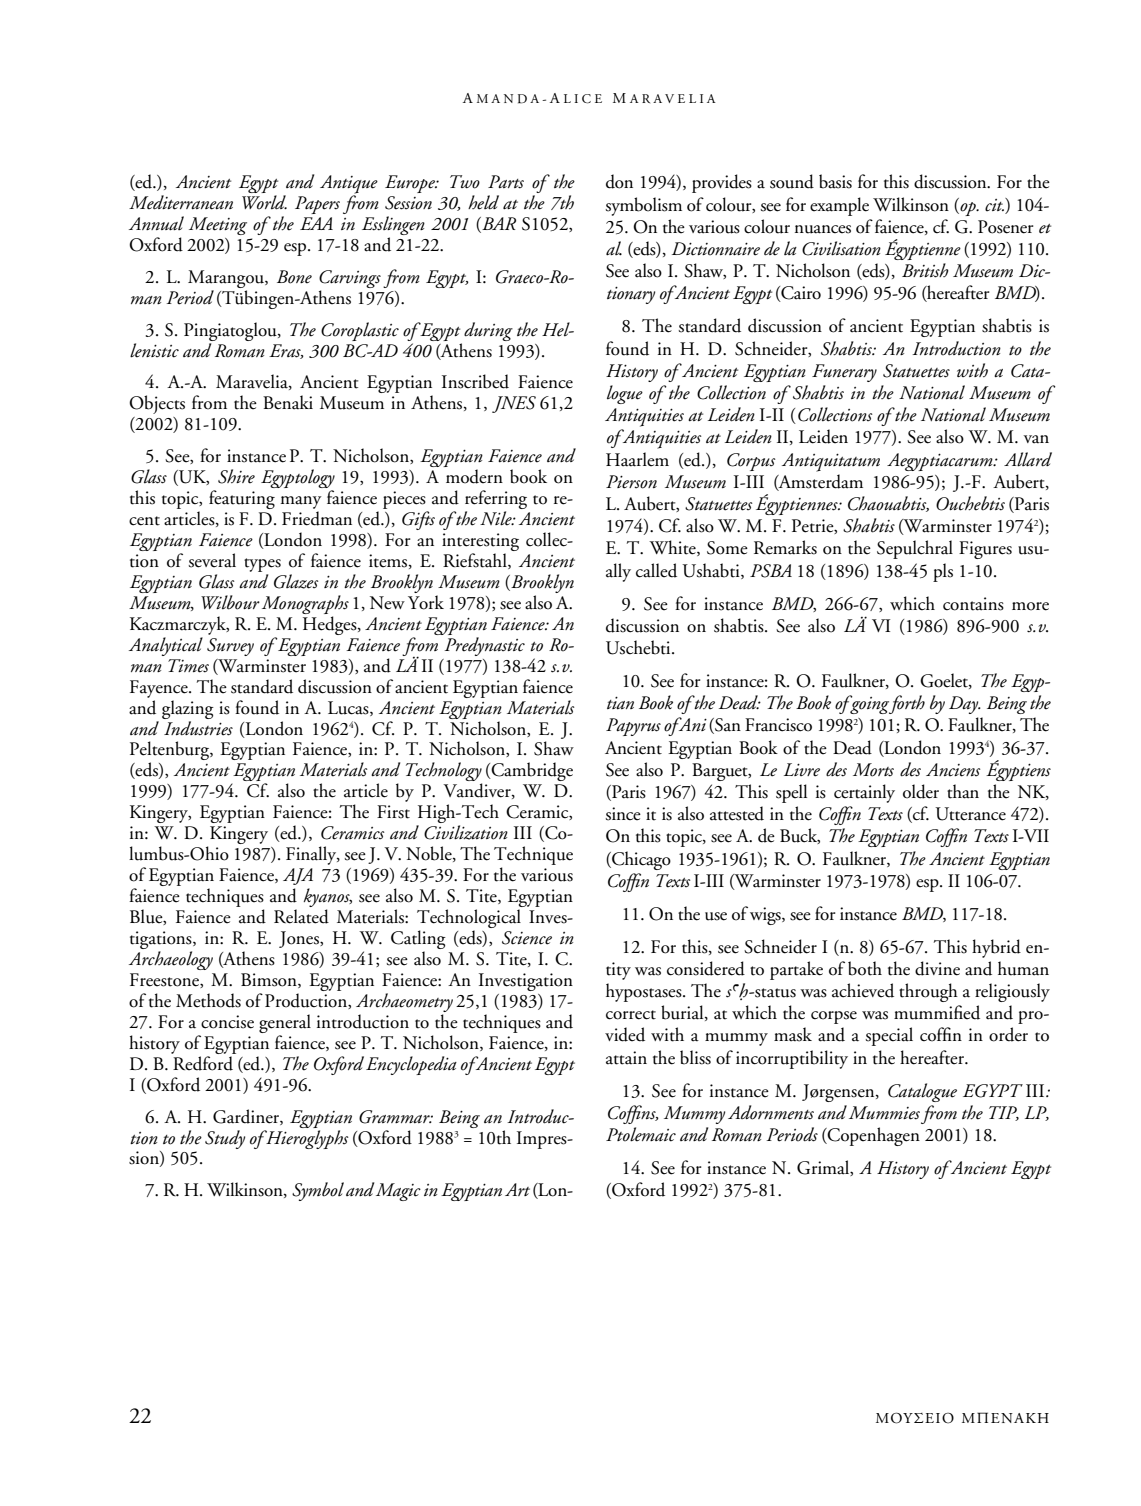 The image size is (1141, 1506). What do you see at coordinates (637, 459) in the screenshot?
I see `Haarlem` at bounding box center [637, 459].
